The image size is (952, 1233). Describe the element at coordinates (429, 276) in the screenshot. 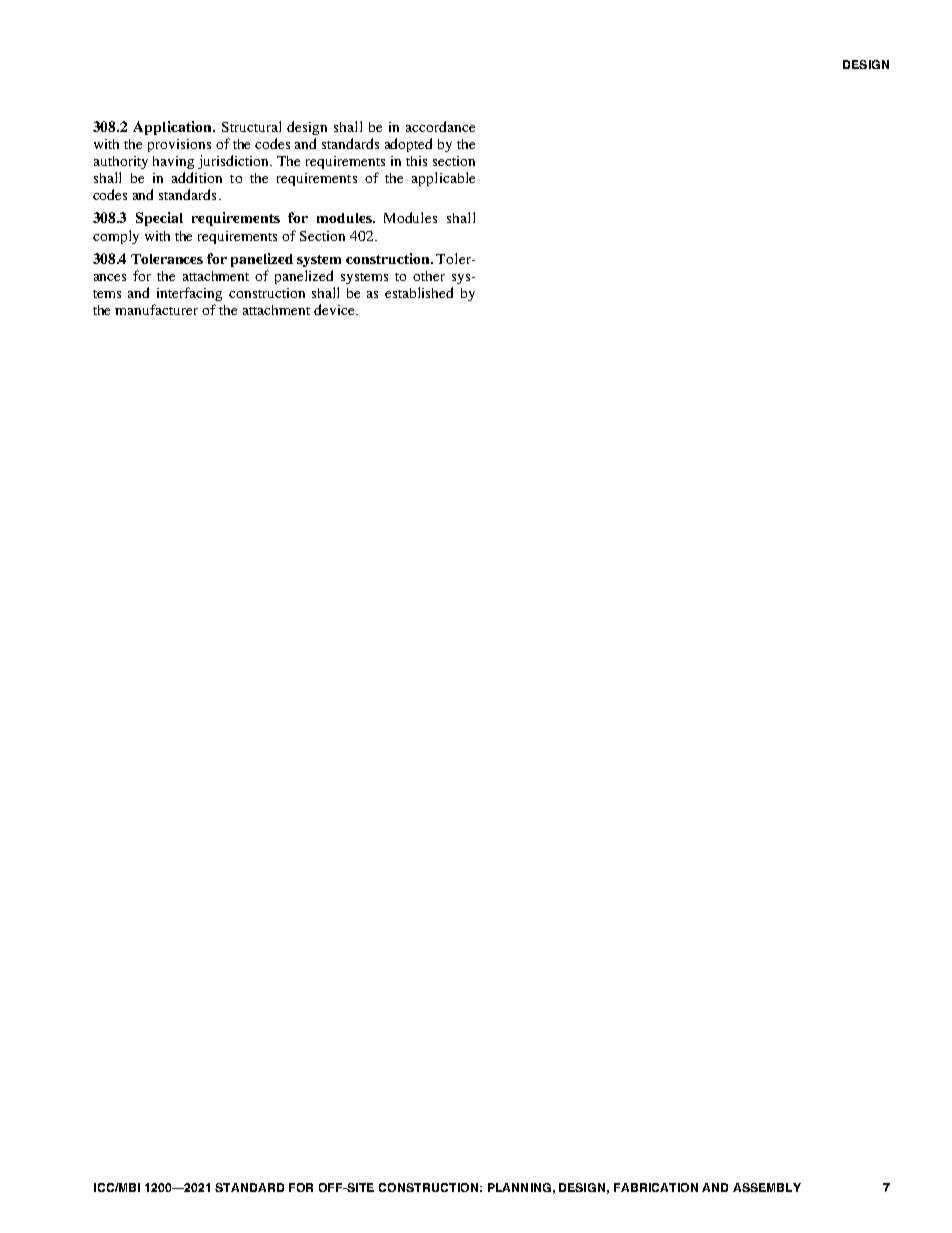

I see `other` at that location.
